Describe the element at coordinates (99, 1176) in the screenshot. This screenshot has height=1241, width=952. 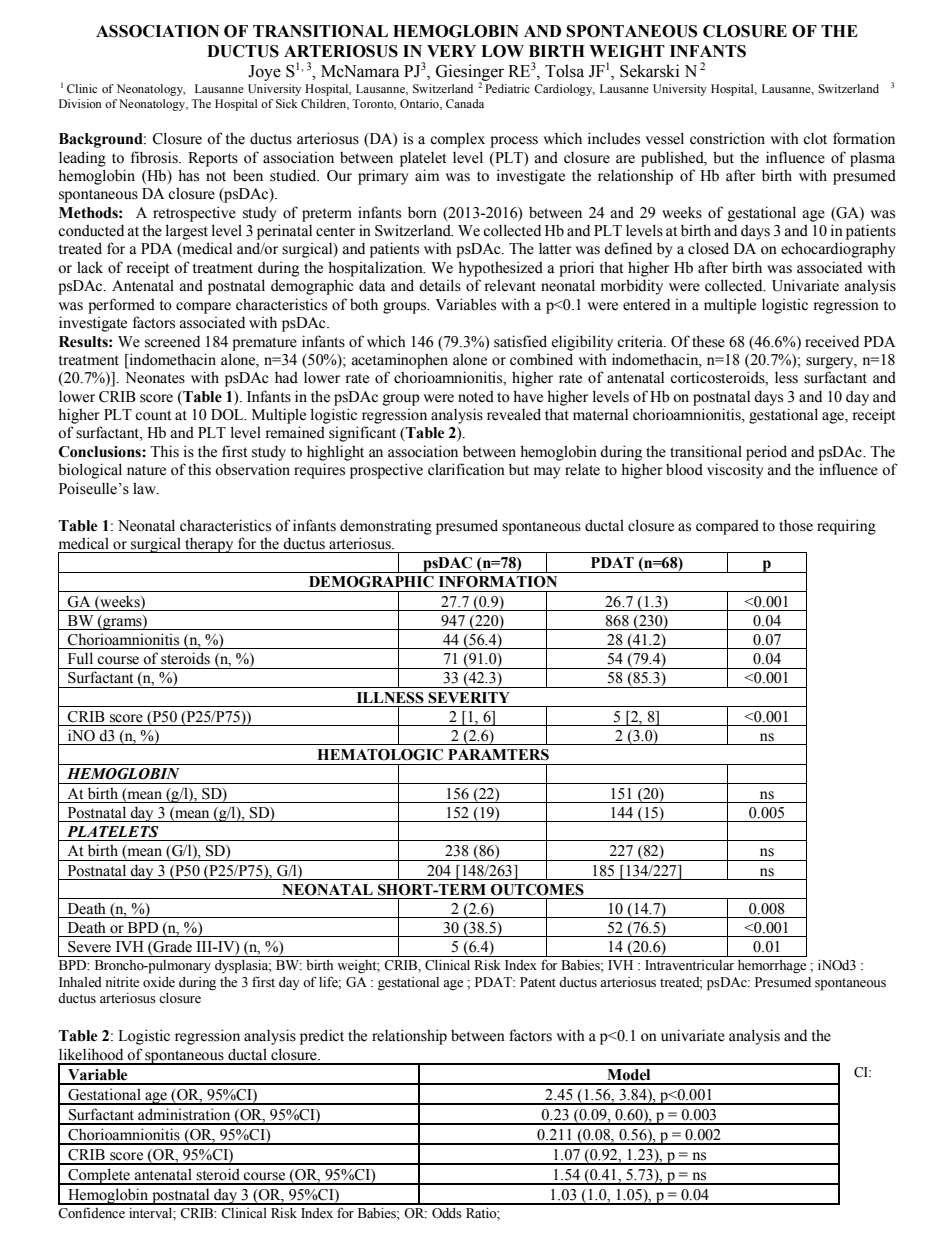
I see `Complete` at that location.
